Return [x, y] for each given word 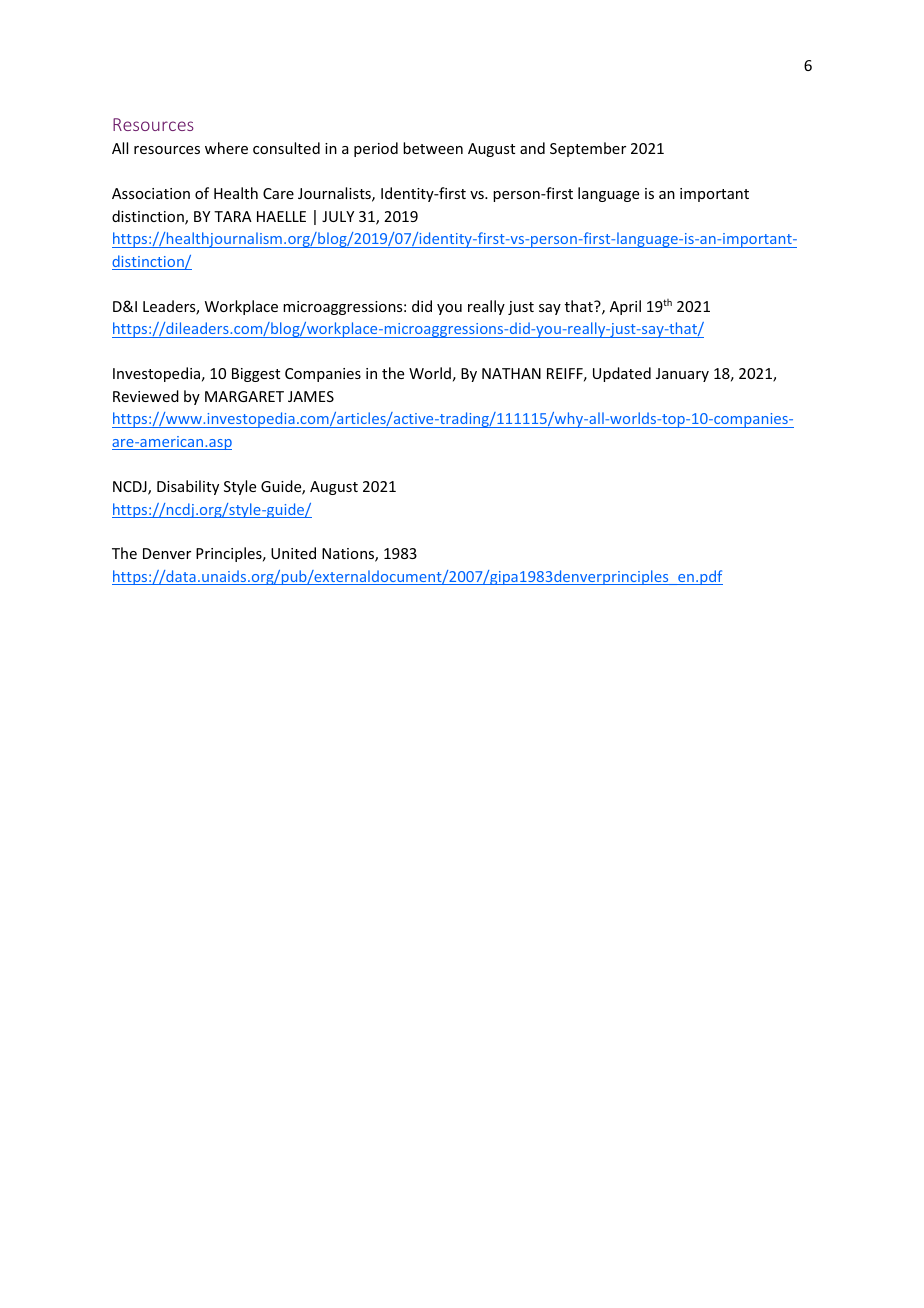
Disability [188, 487]
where [226, 148]
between [433, 148]
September [588, 149]
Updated [622, 374]
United [293, 553]
